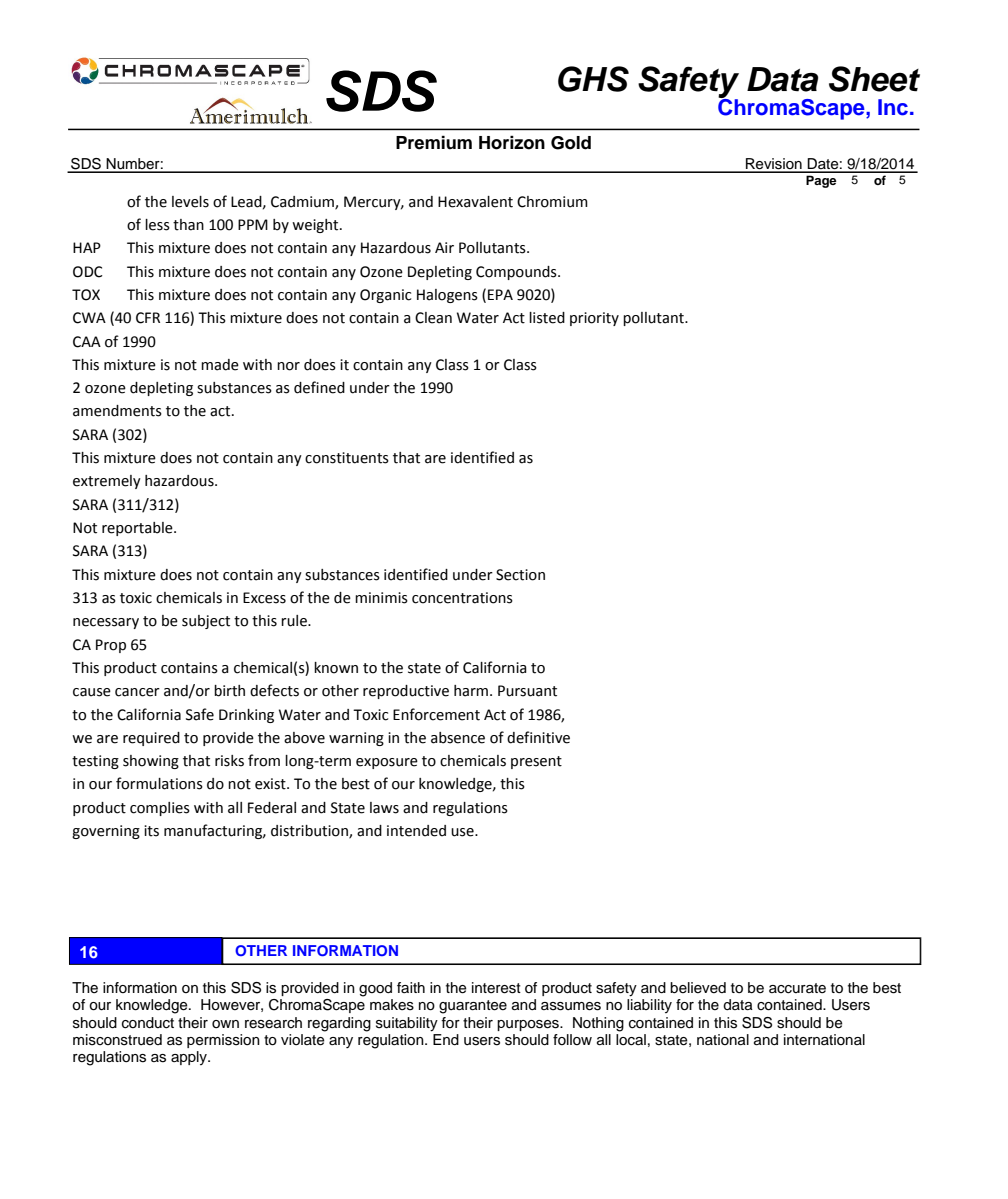  What do you see at coordinates (434, 142) in the document?
I see `Premium` at bounding box center [434, 142].
